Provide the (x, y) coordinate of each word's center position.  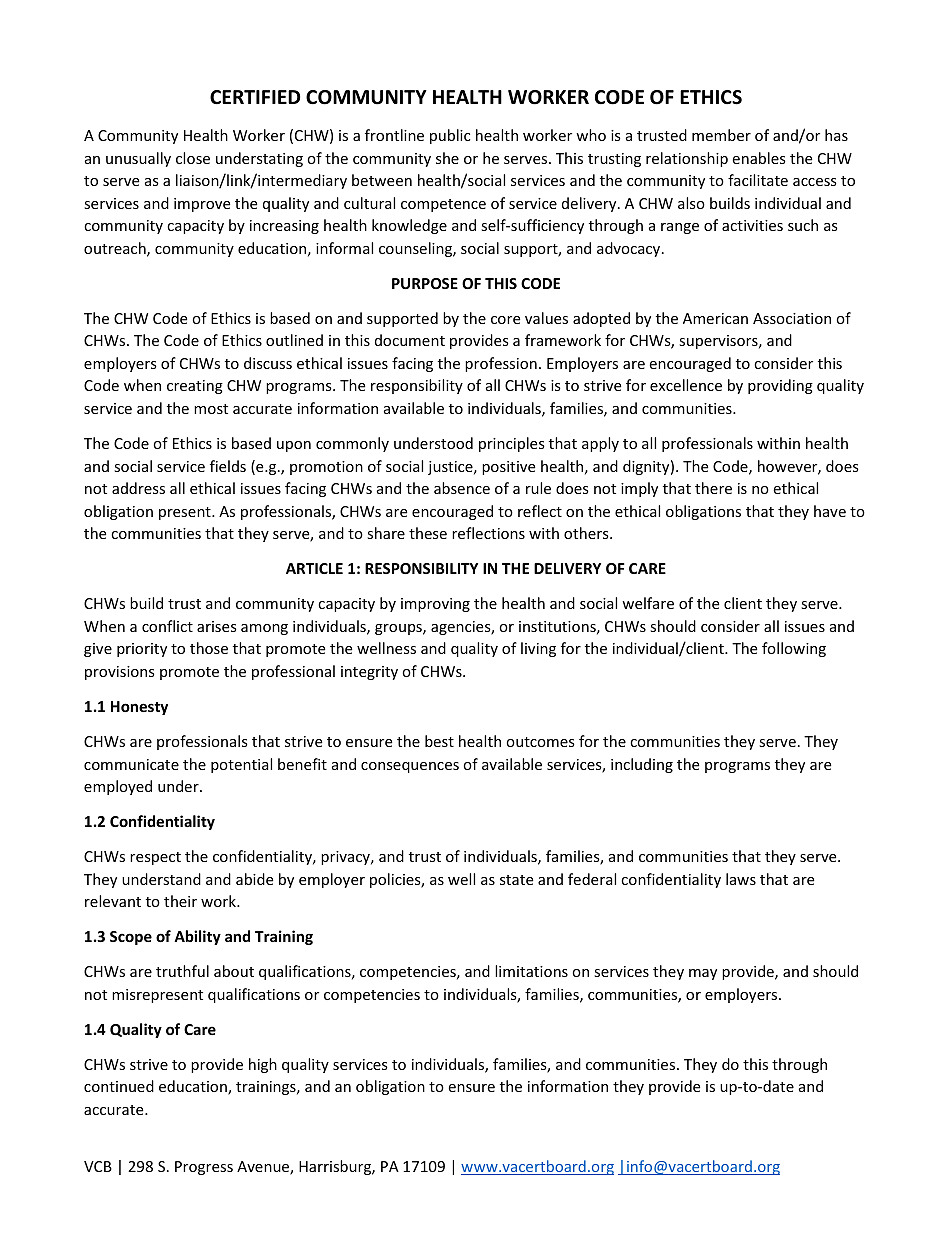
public (450, 136)
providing (780, 386)
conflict (167, 626)
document (410, 340)
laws (741, 879)
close (193, 158)
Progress (204, 1168)
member (721, 135)
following (794, 649)
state (516, 880)
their (180, 901)
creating (195, 387)
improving (435, 605)
